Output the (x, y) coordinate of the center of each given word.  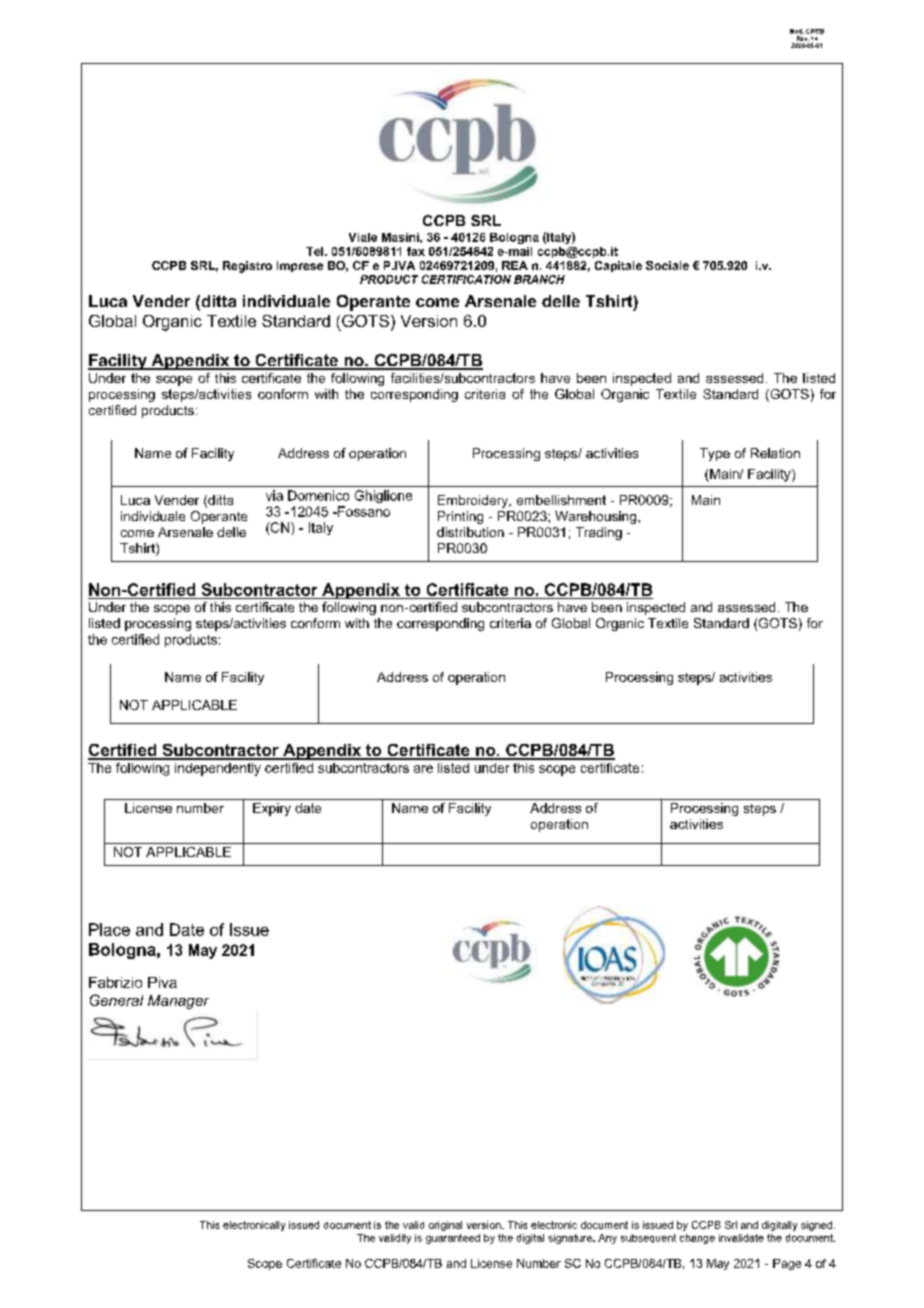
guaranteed (453, 1239)
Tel (316, 251)
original (445, 1226)
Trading (599, 533)
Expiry (272, 809)
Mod (797, 31)
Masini (401, 237)
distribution (470, 532)
